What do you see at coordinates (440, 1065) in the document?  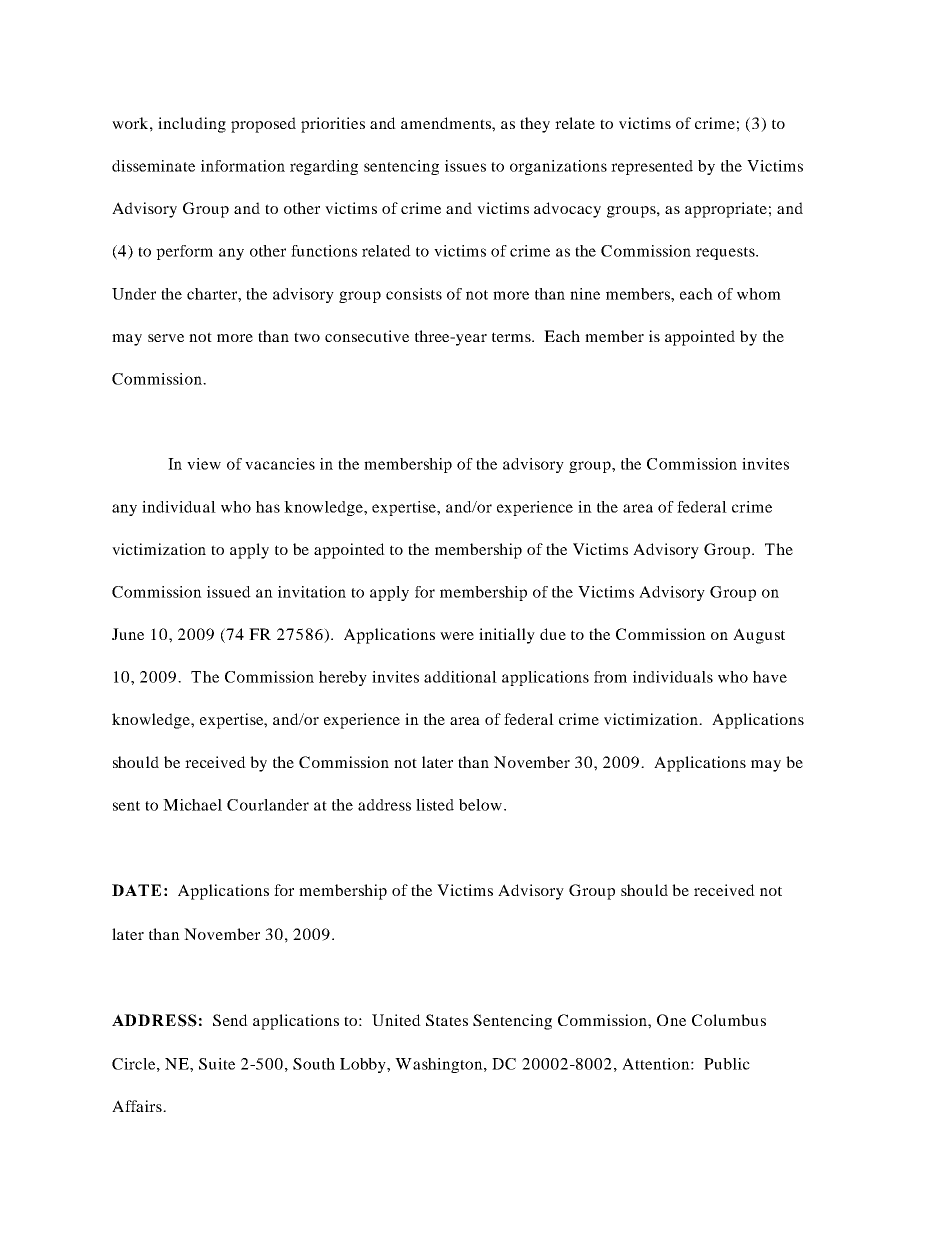 I see `Washington` at bounding box center [440, 1065].
